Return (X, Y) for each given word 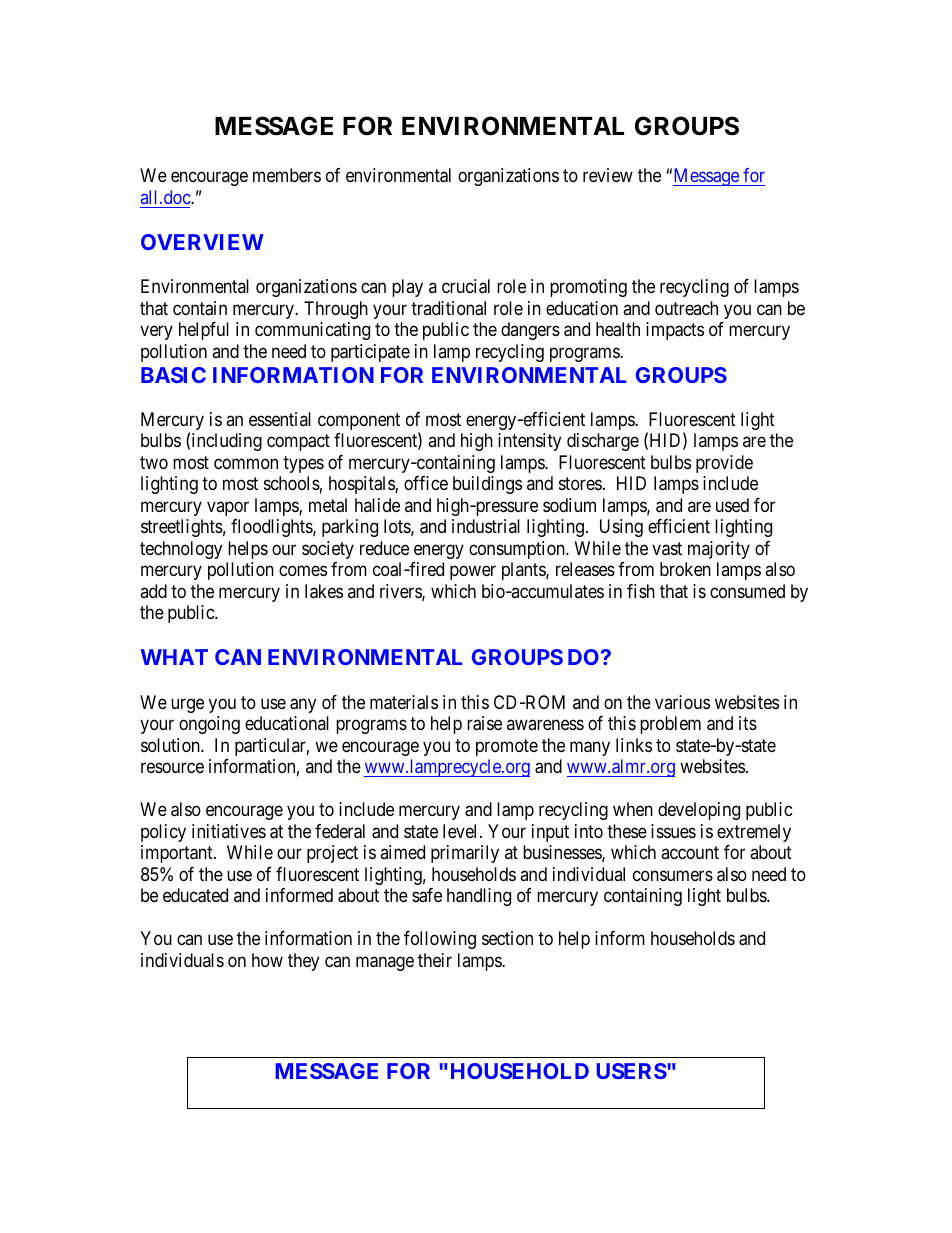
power (473, 573)
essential (280, 419)
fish (641, 591)
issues (673, 831)
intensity (529, 442)
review (608, 175)
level (462, 831)
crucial (466, 286)
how (267, 960)
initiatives (229, 831)
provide (724, 464)
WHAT (174, 657)
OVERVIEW (202, 242)
